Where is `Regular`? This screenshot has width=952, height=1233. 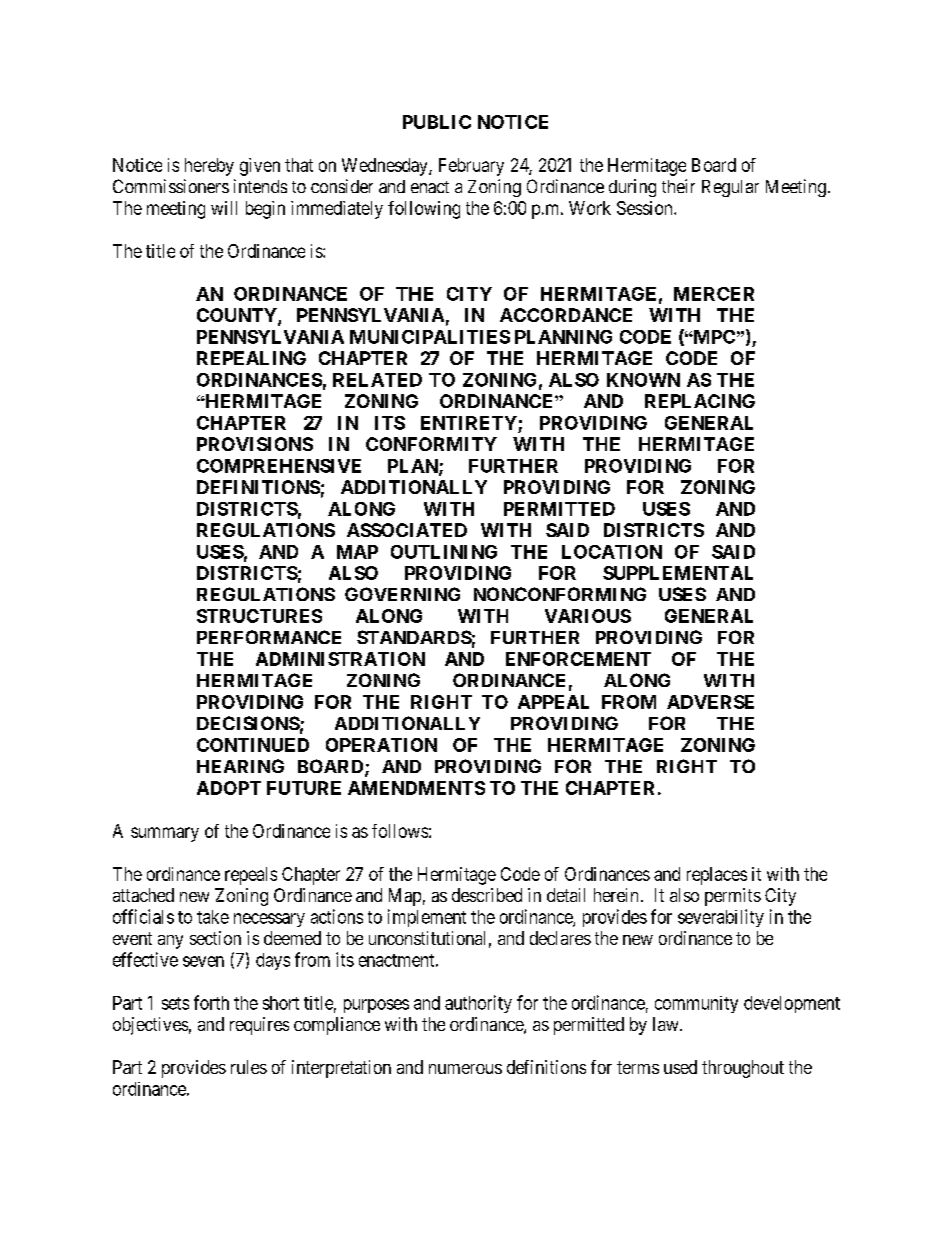
Regular is located at coordinates (730, 188).
